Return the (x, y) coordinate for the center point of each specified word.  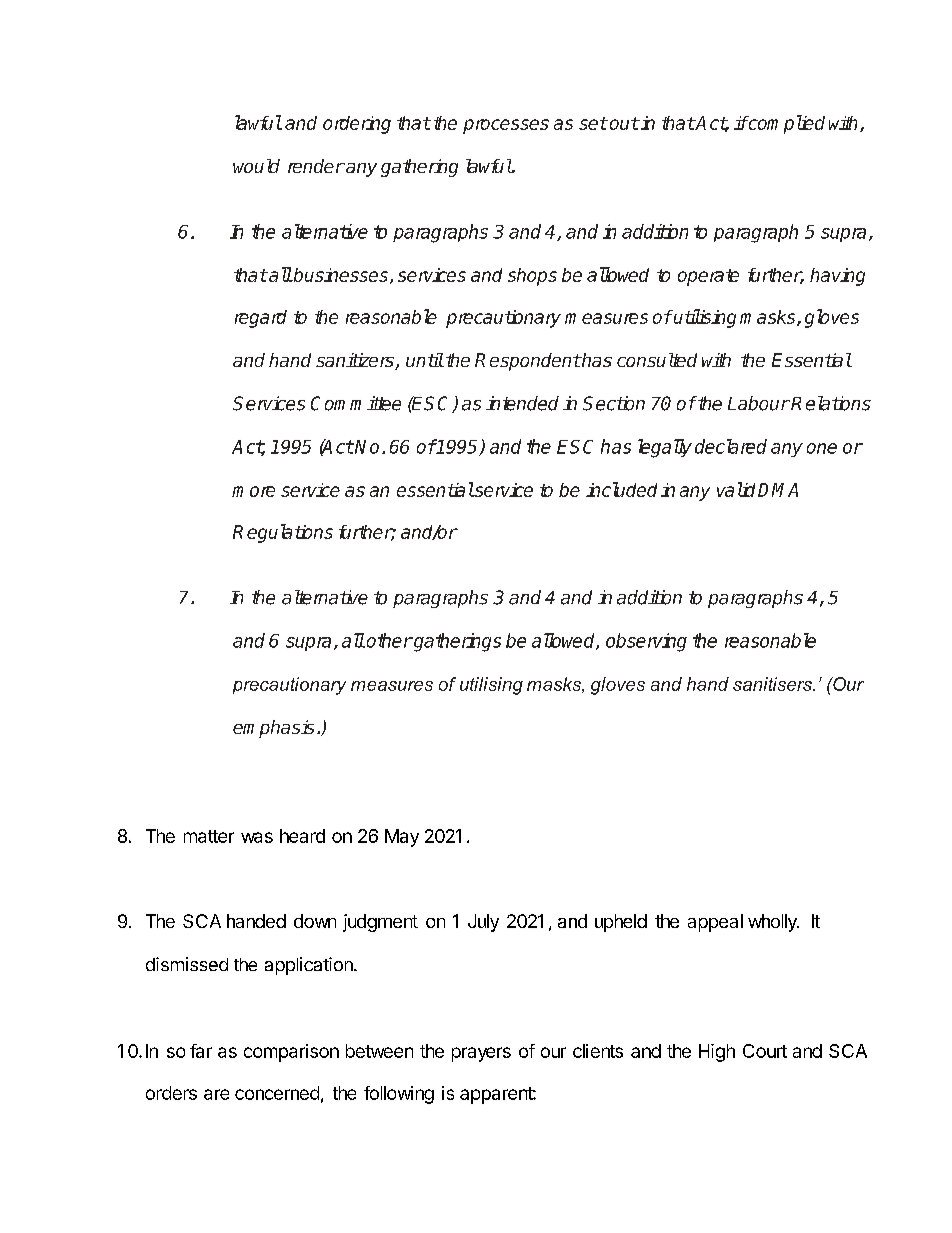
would (256, 166)
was (257, 837)
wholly (773, 923)
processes (506, 126)
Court (765, 1051)
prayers (481, 1054)
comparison (291, 1053)
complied (786, 124)
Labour (759, 403)
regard (261, 319)
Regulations (283, 533)
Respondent (528, 362)
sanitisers (773, 684)
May (402, 838)
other (389, 640)
